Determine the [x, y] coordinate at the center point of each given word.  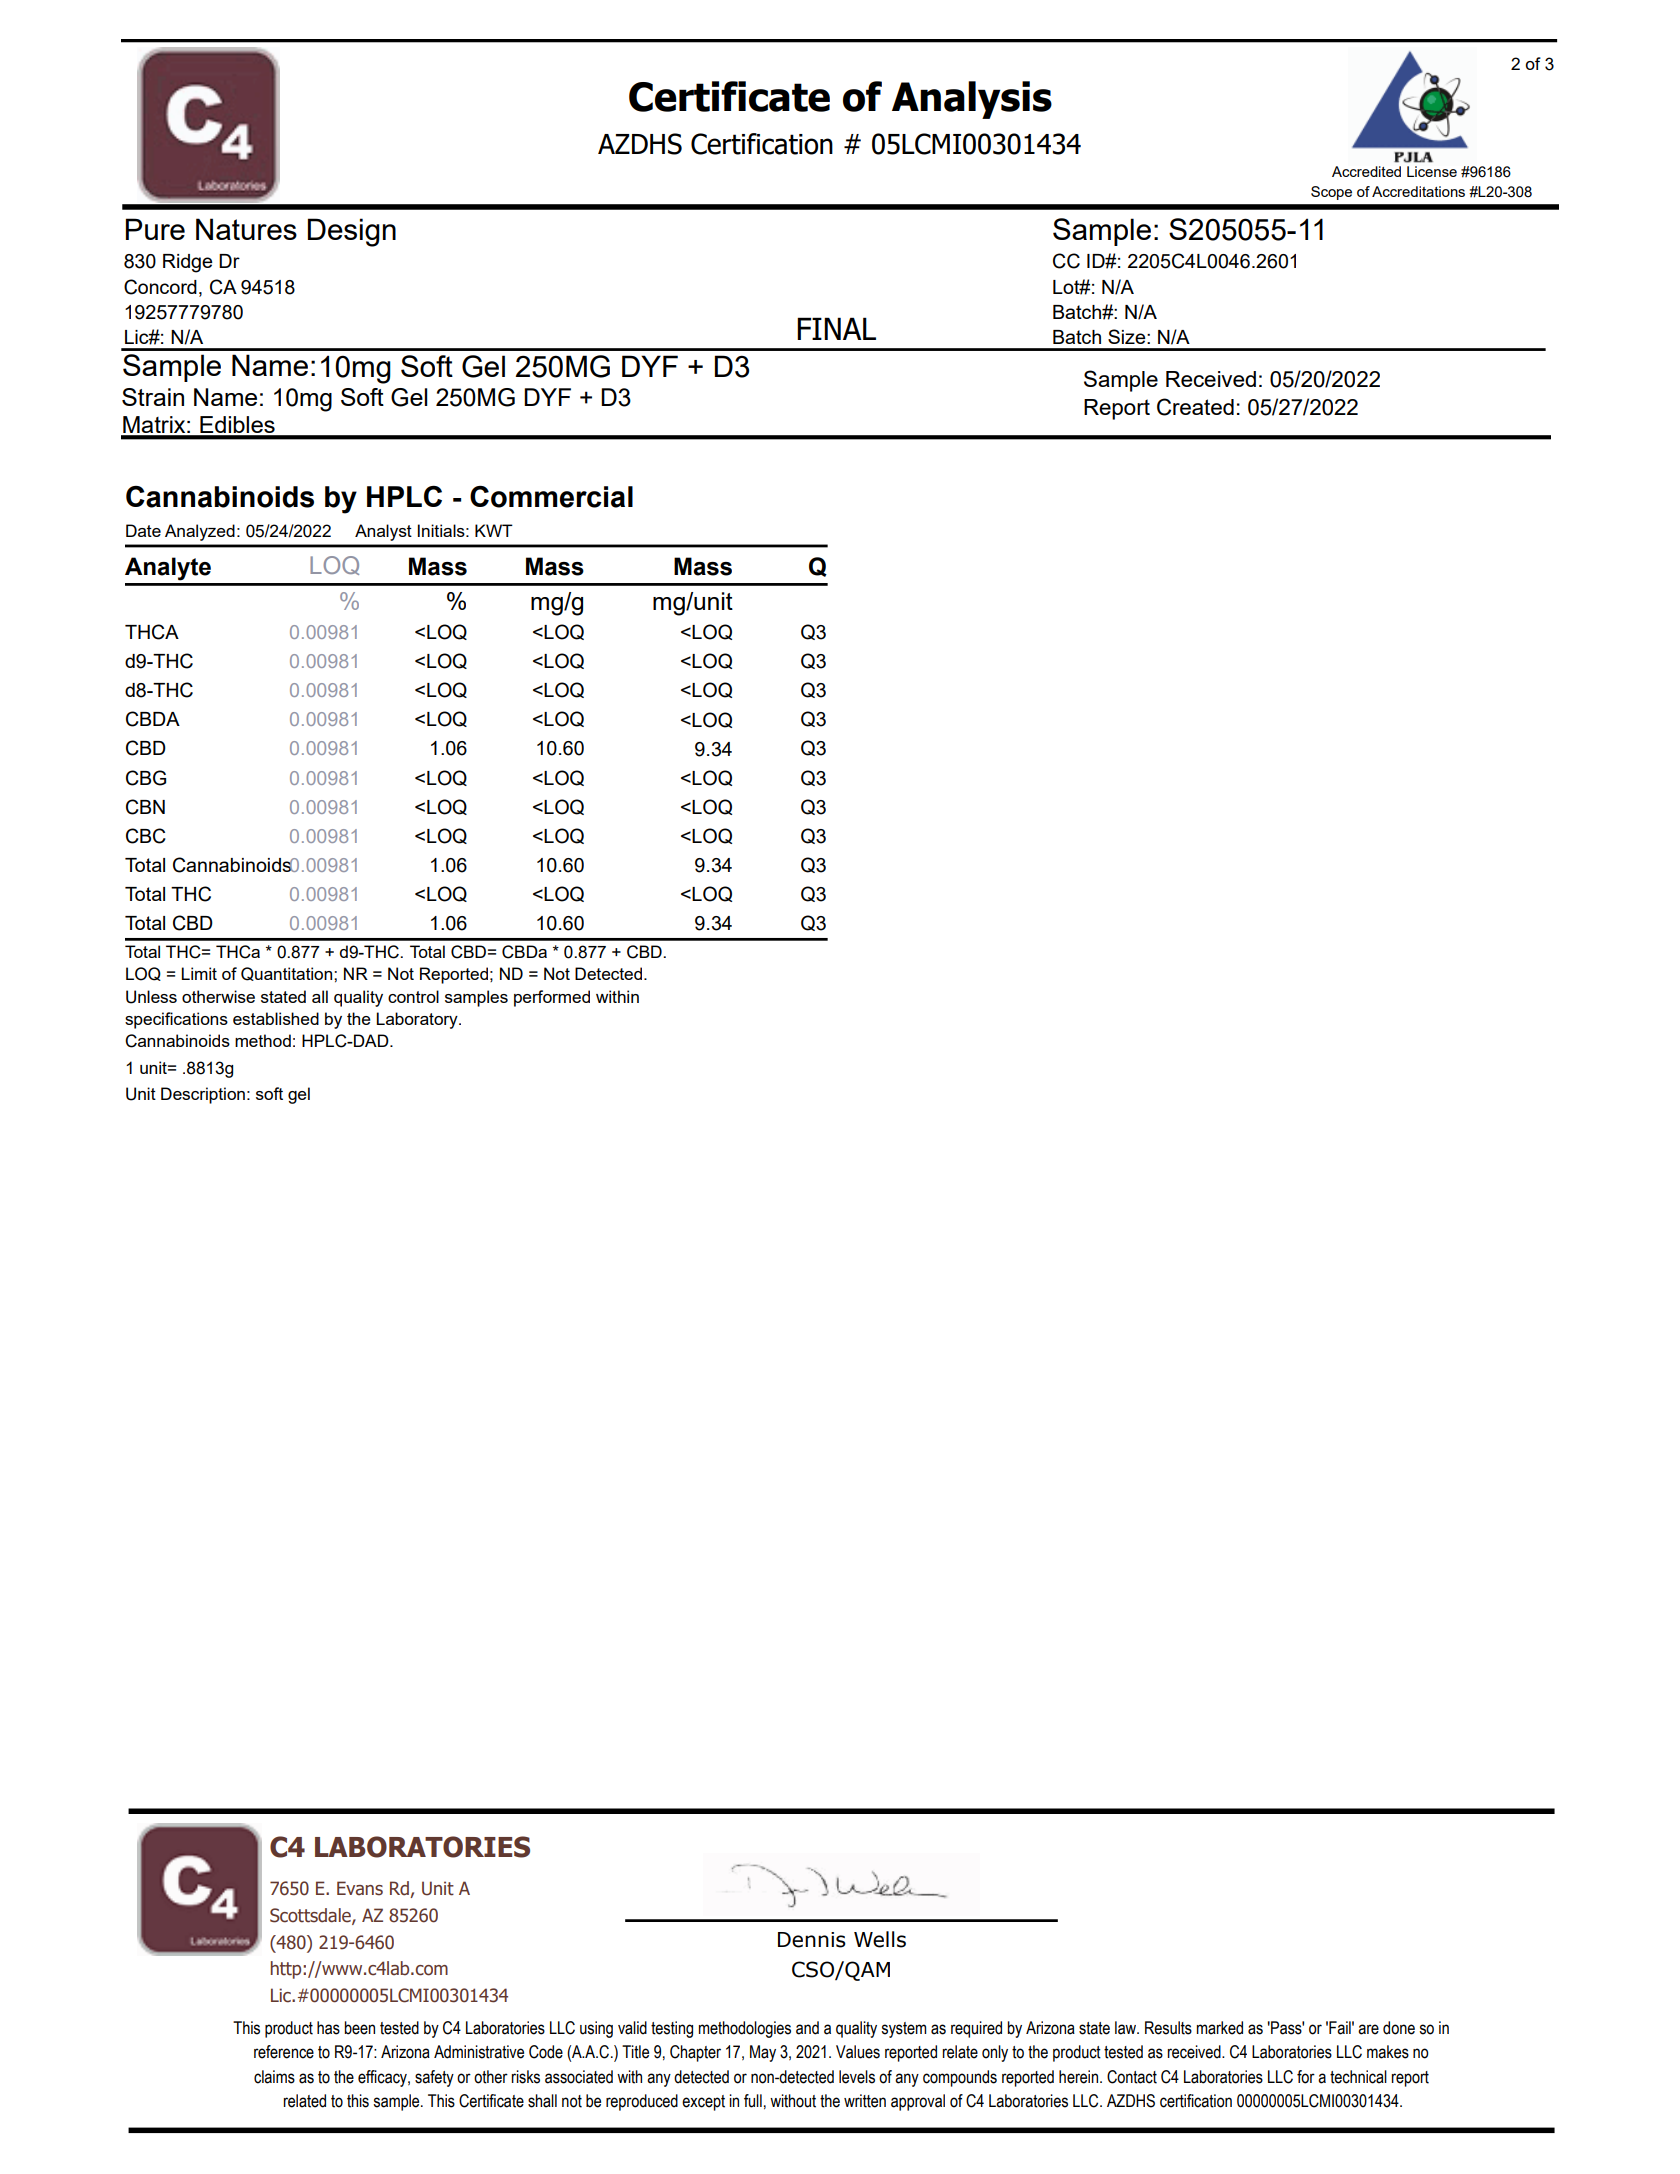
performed [552, 998]
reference [284, 2052]
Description [203, 1095]
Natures [246, 229]
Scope [1331, 193]
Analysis [972, 100]
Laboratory [418, 1020]
